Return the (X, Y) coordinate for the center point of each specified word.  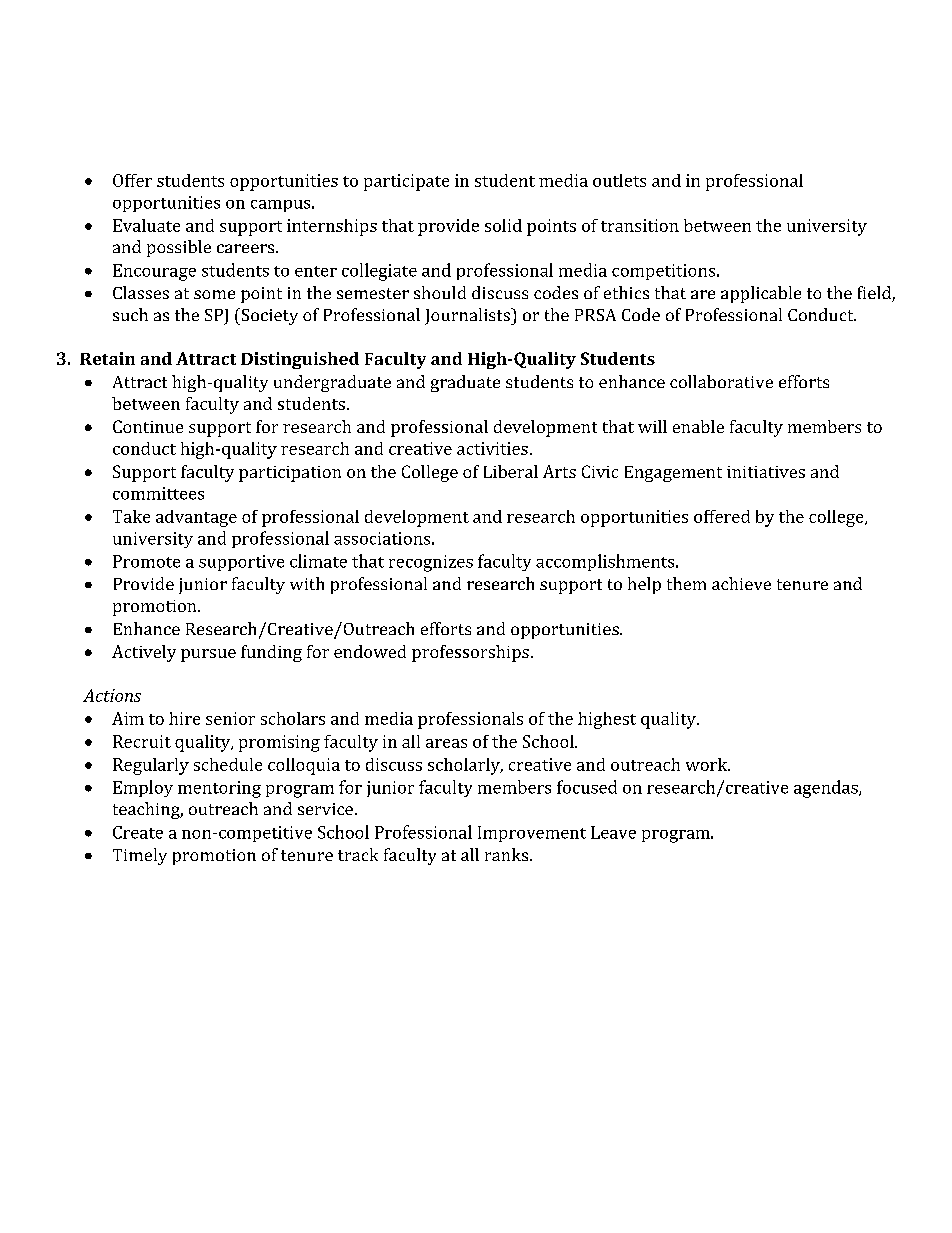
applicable (761, 294)
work (708, 764)
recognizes (431, 563)
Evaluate (146, 225)
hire (184, 718)
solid (503, 225)
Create (138, 832)
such (130, 314)
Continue (148, 426)
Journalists (468, 316)
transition (640, 225)
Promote (146, 561)
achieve (741, 583)
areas (446, 743)
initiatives (766, 472)
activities (492, 448)
